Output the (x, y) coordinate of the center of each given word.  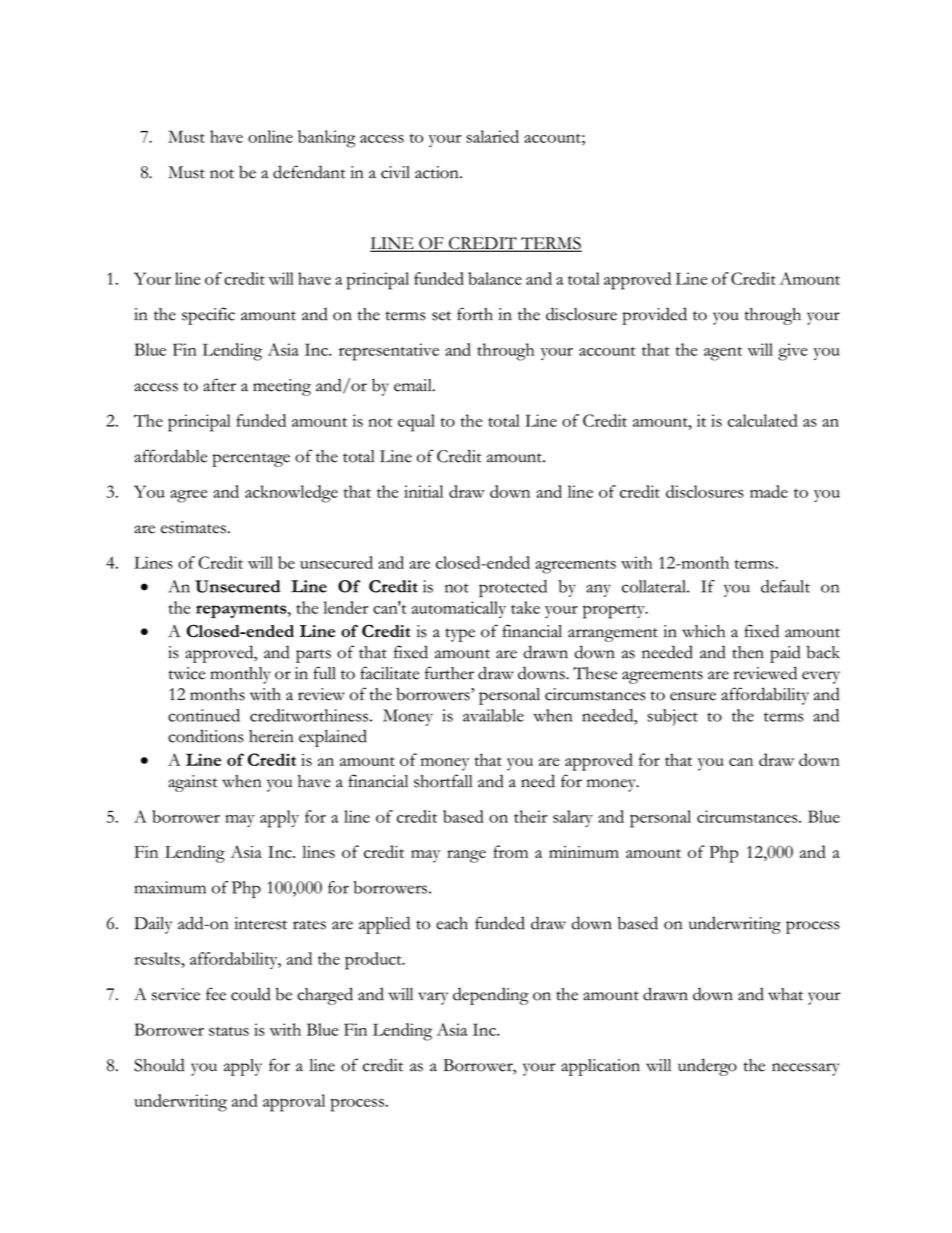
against (193, 783)
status (229, 1031)
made (769, 491)
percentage (251, 460)
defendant (309, 172)
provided (654, 316)
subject (672, 717)
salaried (492, 136)
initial (423, 491)
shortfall (443, 781)
